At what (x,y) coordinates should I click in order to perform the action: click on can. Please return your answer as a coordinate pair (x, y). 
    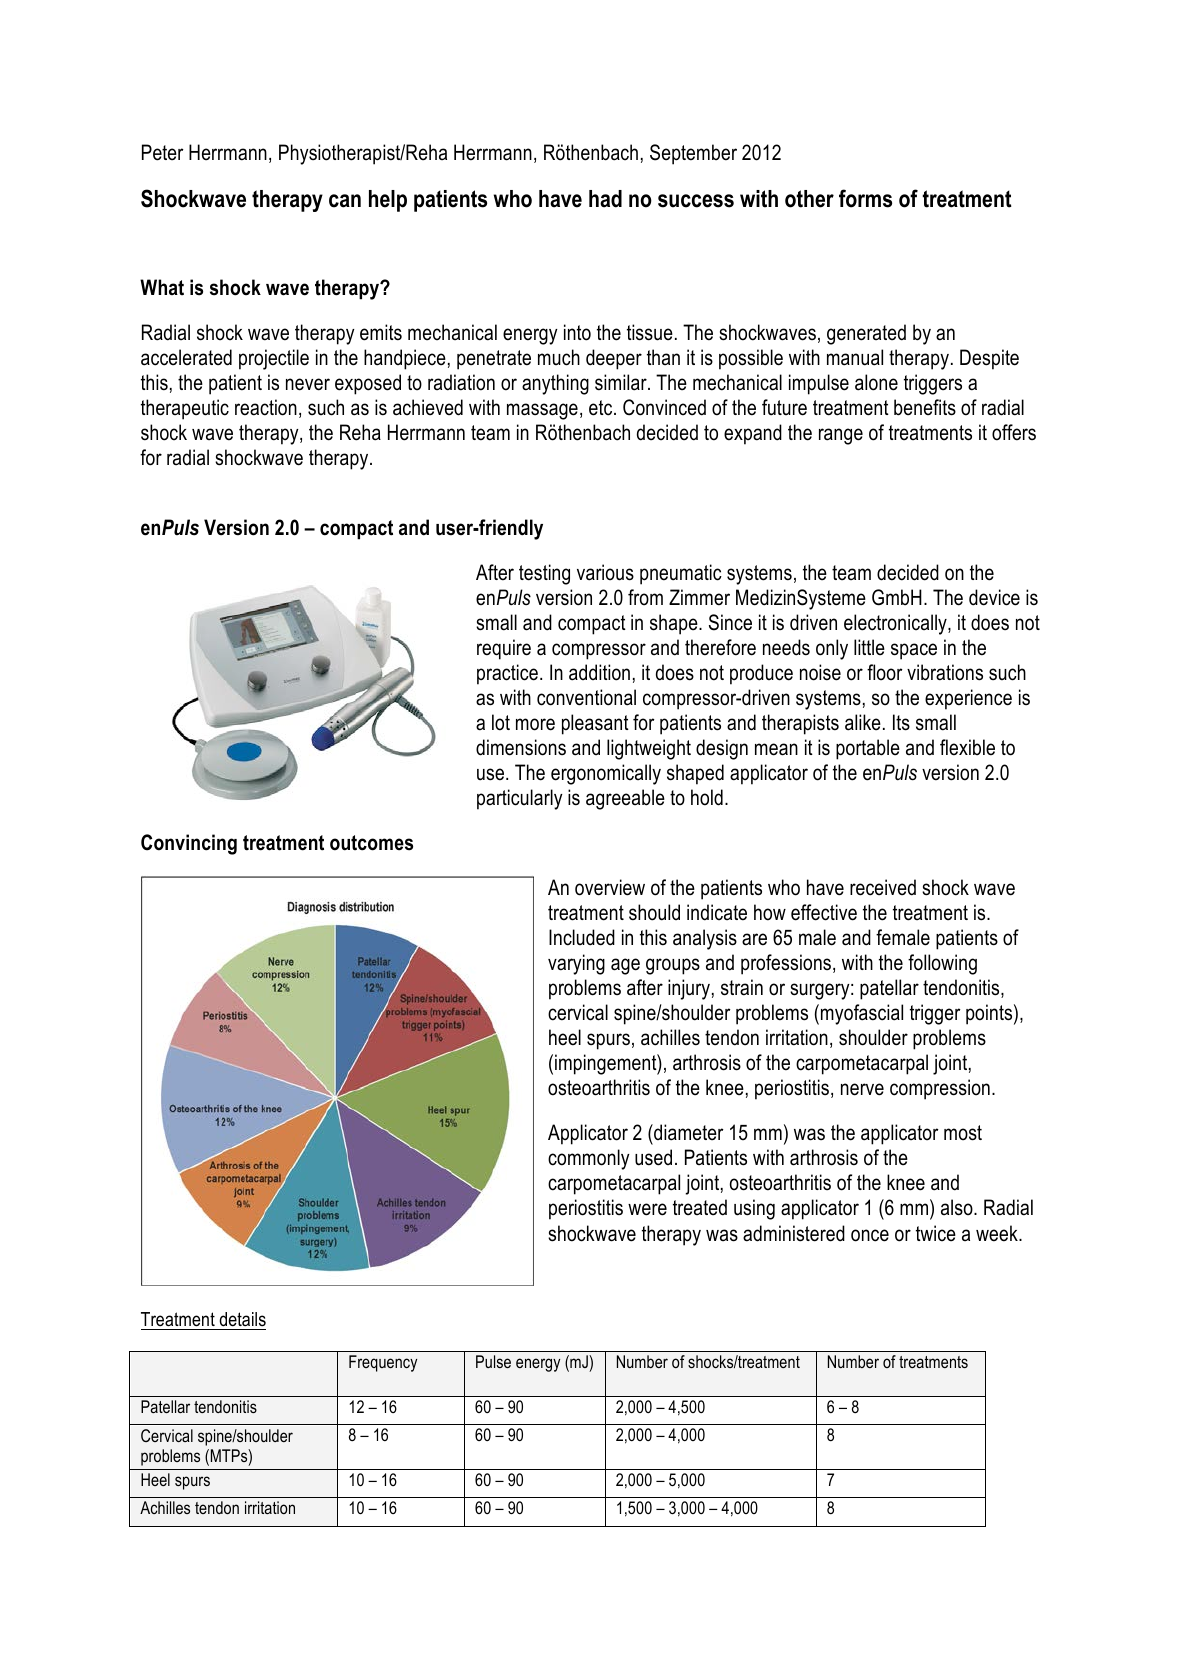
    Looking at the image, I should click on (345, 201).
